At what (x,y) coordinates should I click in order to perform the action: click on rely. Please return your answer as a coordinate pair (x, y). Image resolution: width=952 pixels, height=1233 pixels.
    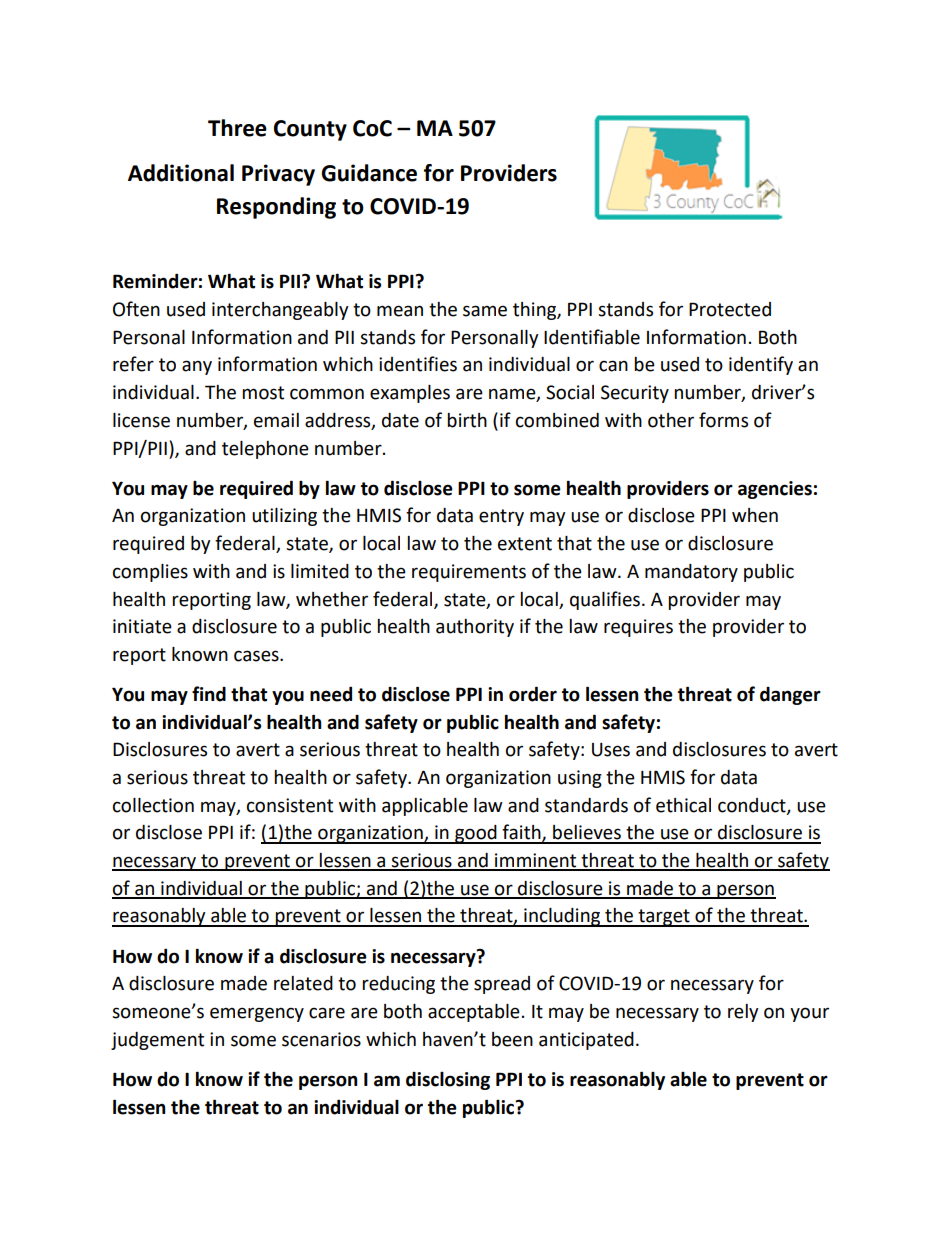
    Looking at the image, I should click on (743, 1013).
